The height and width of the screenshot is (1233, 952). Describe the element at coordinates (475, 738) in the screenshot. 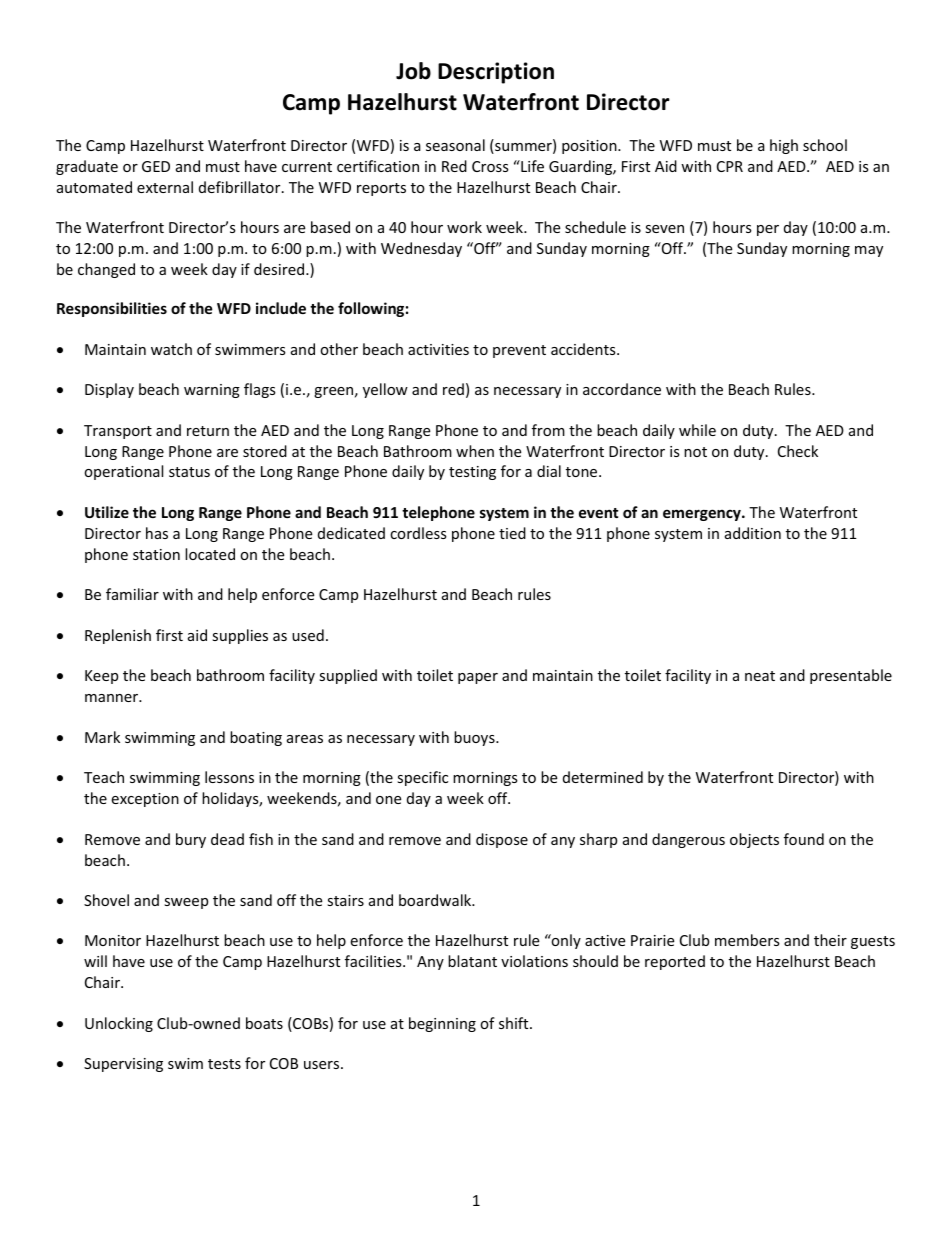

I see `buoys` at that location.
